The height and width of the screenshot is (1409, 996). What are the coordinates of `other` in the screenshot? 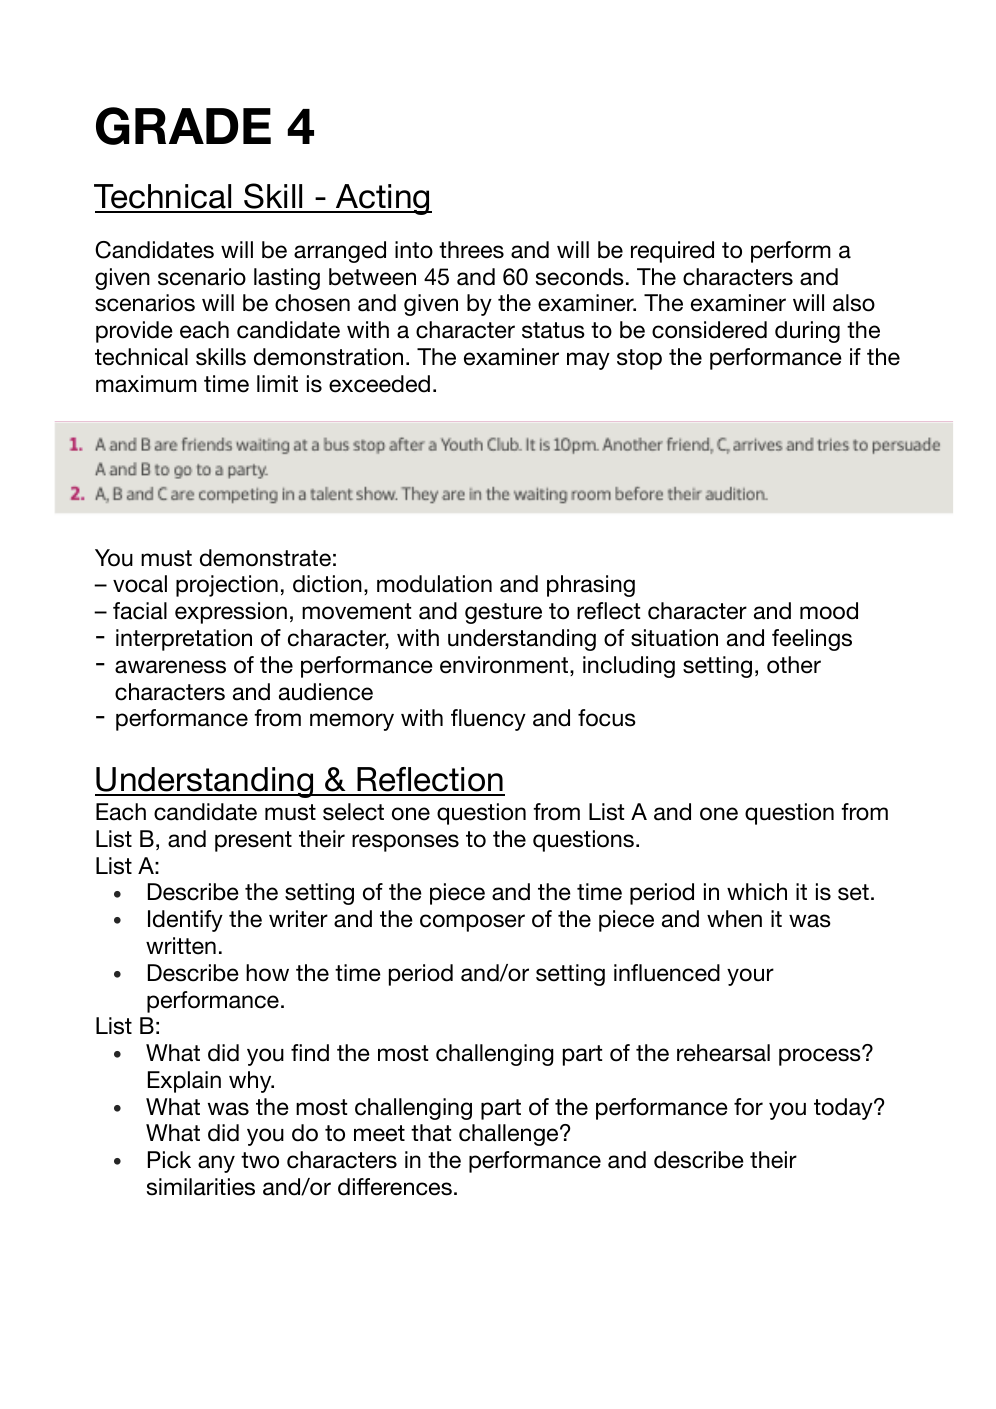 It's located at (794, 665).
